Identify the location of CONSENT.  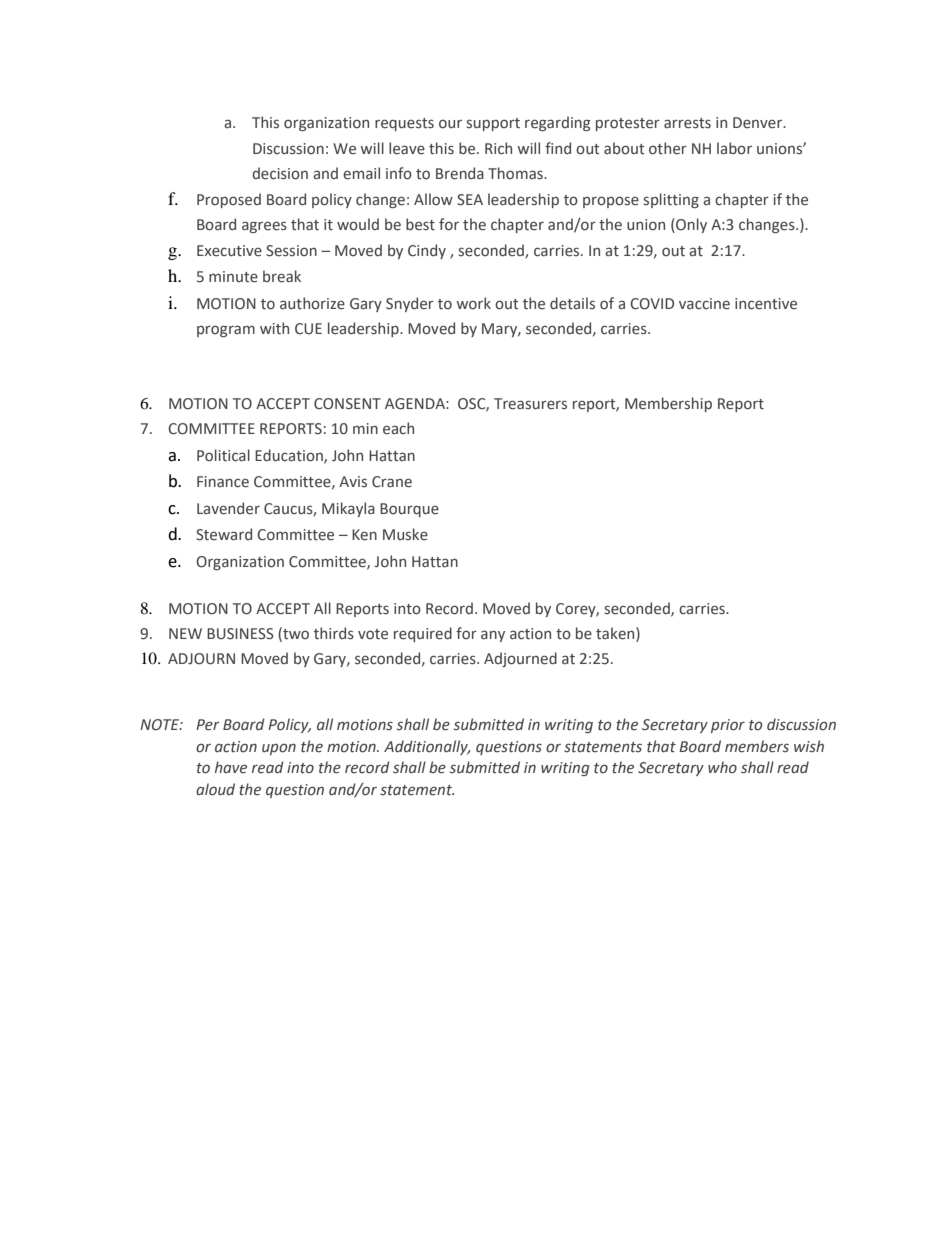
(347, 404).
